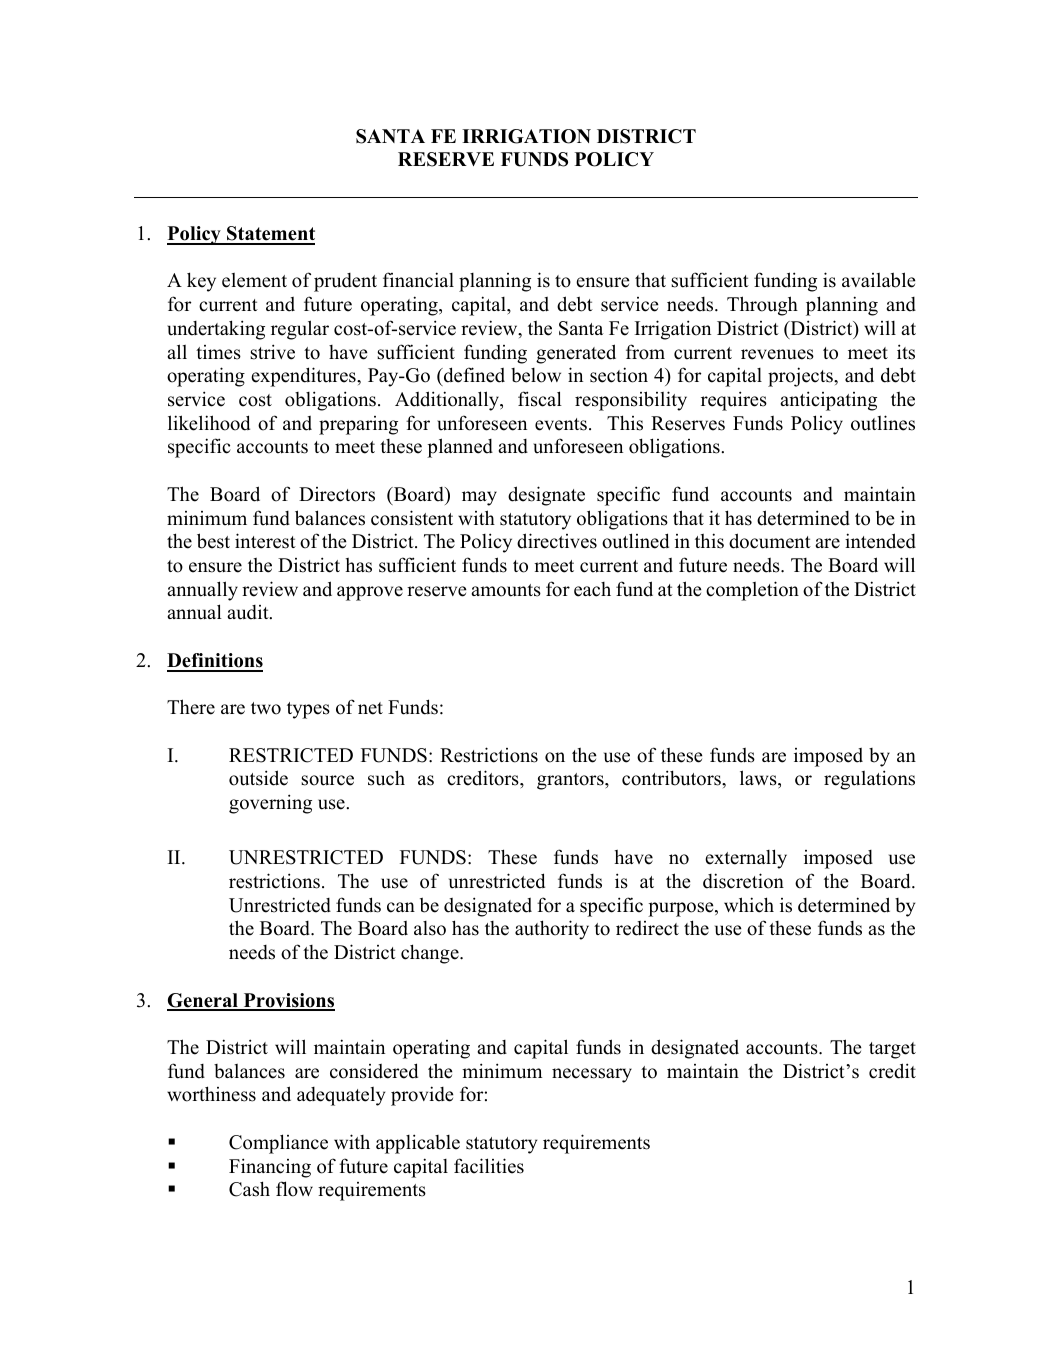  I want to click on generated, so click(576, 354).
